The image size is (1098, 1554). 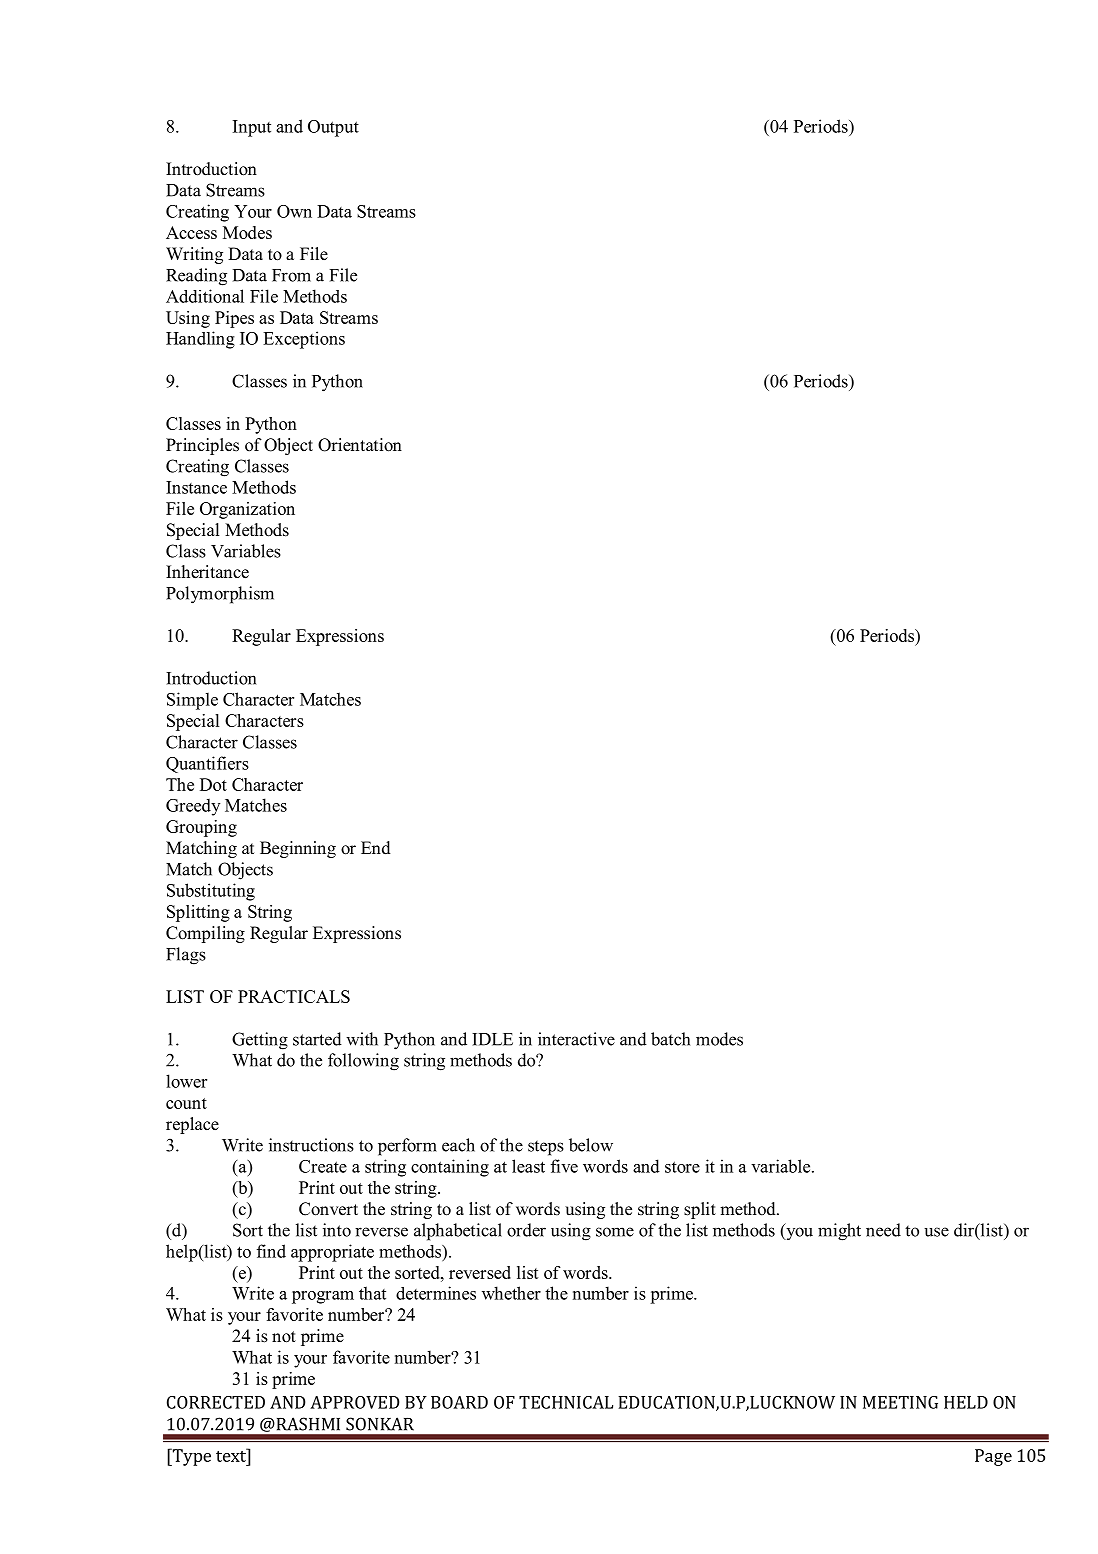 What do you see at coordinates (566, 1402) in the page?
I see `TECHNICAL` at bounding box center [566, 1402].
